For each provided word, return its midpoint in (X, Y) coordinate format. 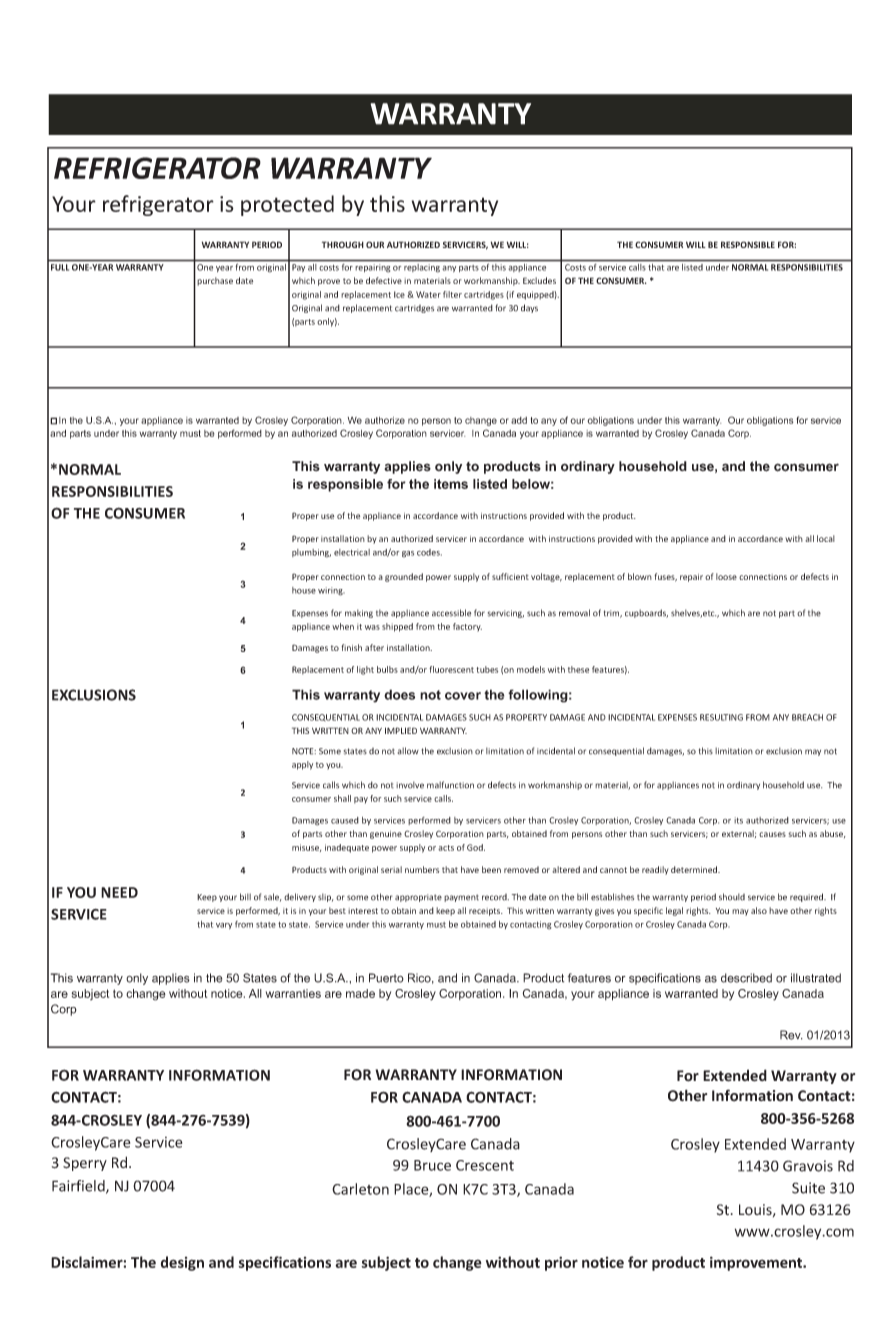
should (732, 897)
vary (224, 926)
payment (461, 898)
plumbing (311, 553)
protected (287, 205)
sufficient (510, 576)
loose (726, 576)
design (182, 1263)
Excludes (539, 280)
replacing (422, 268)
